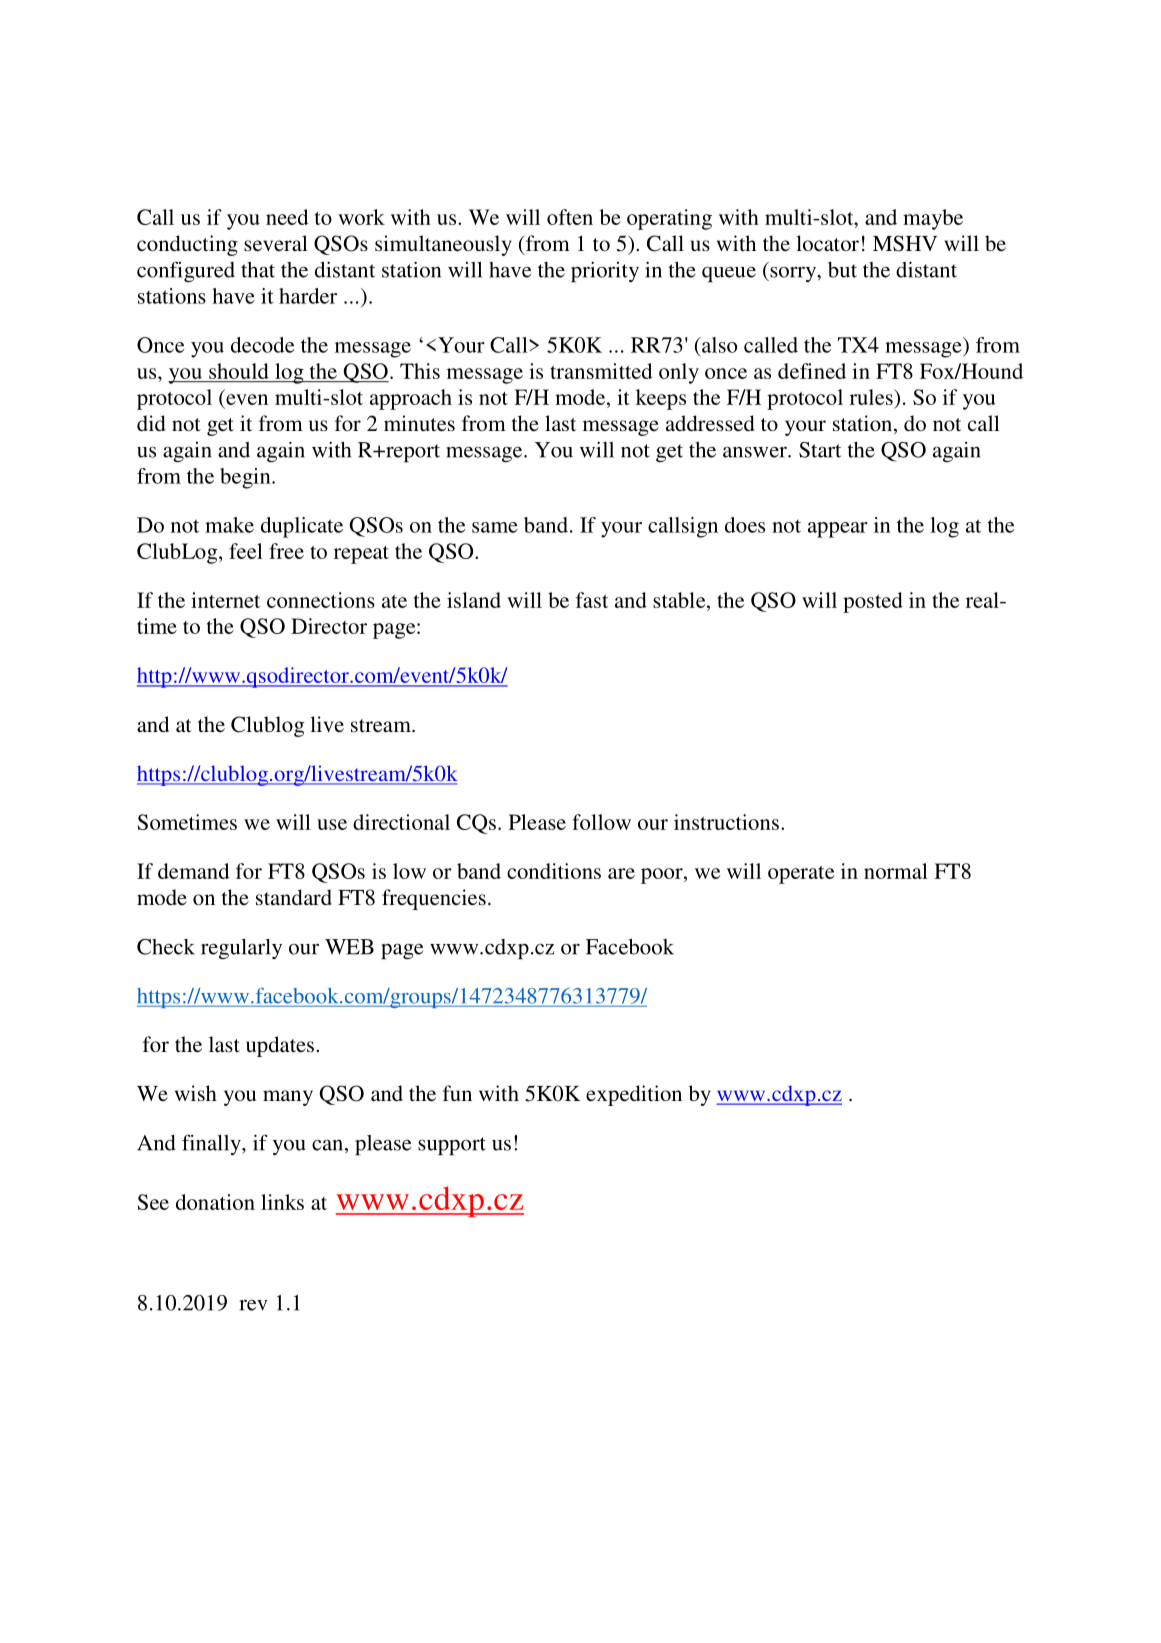 Image resolution: width=1161 pixels, height=1643 pixels. What do you see at coordinates (827, 243) in the document?
I see `locator` at bounding box center [827, 243].
